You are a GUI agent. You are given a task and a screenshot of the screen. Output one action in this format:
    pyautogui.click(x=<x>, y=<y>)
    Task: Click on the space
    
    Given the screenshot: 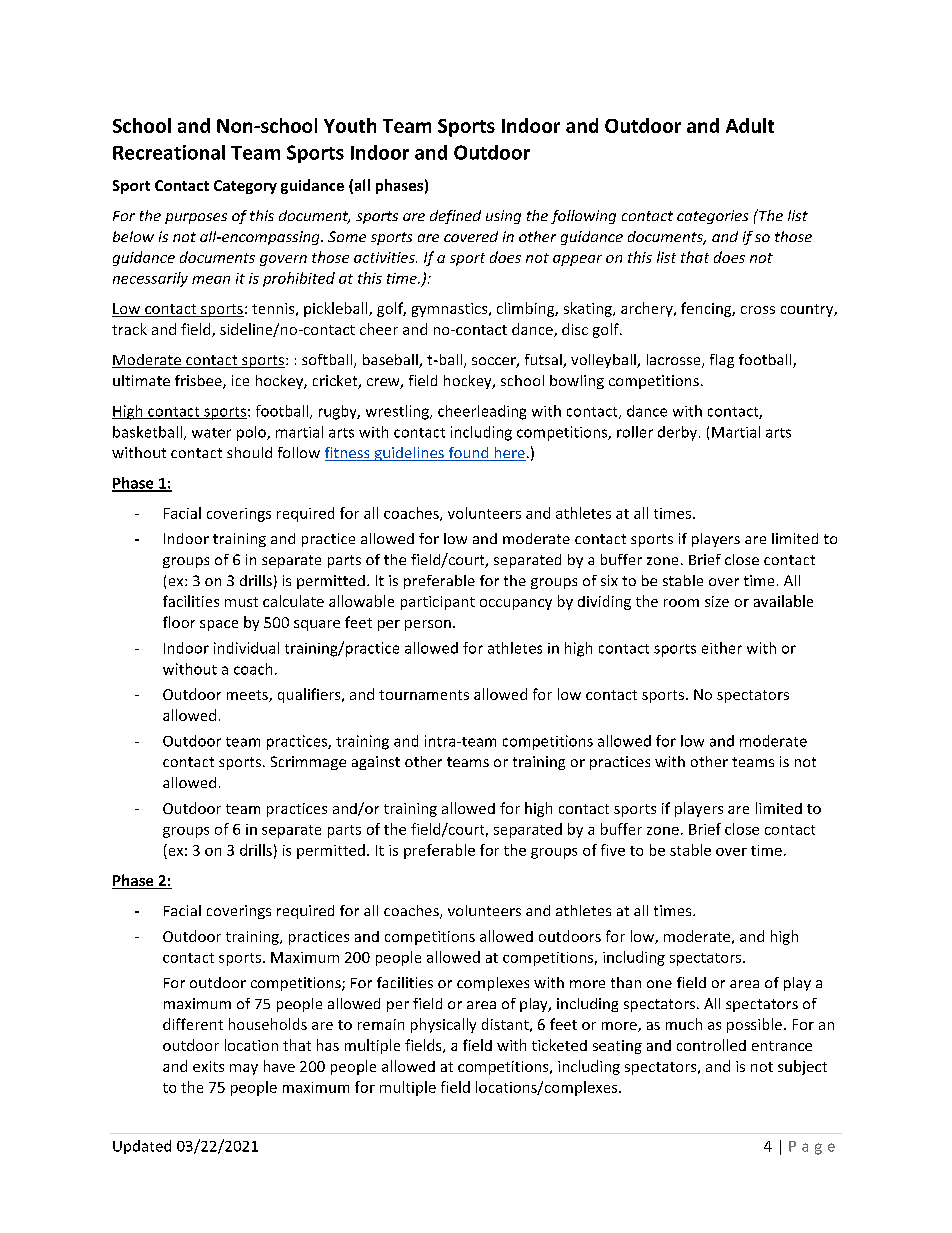 What is the action you would take?
    pyautogui.click(x=219, y=625)
